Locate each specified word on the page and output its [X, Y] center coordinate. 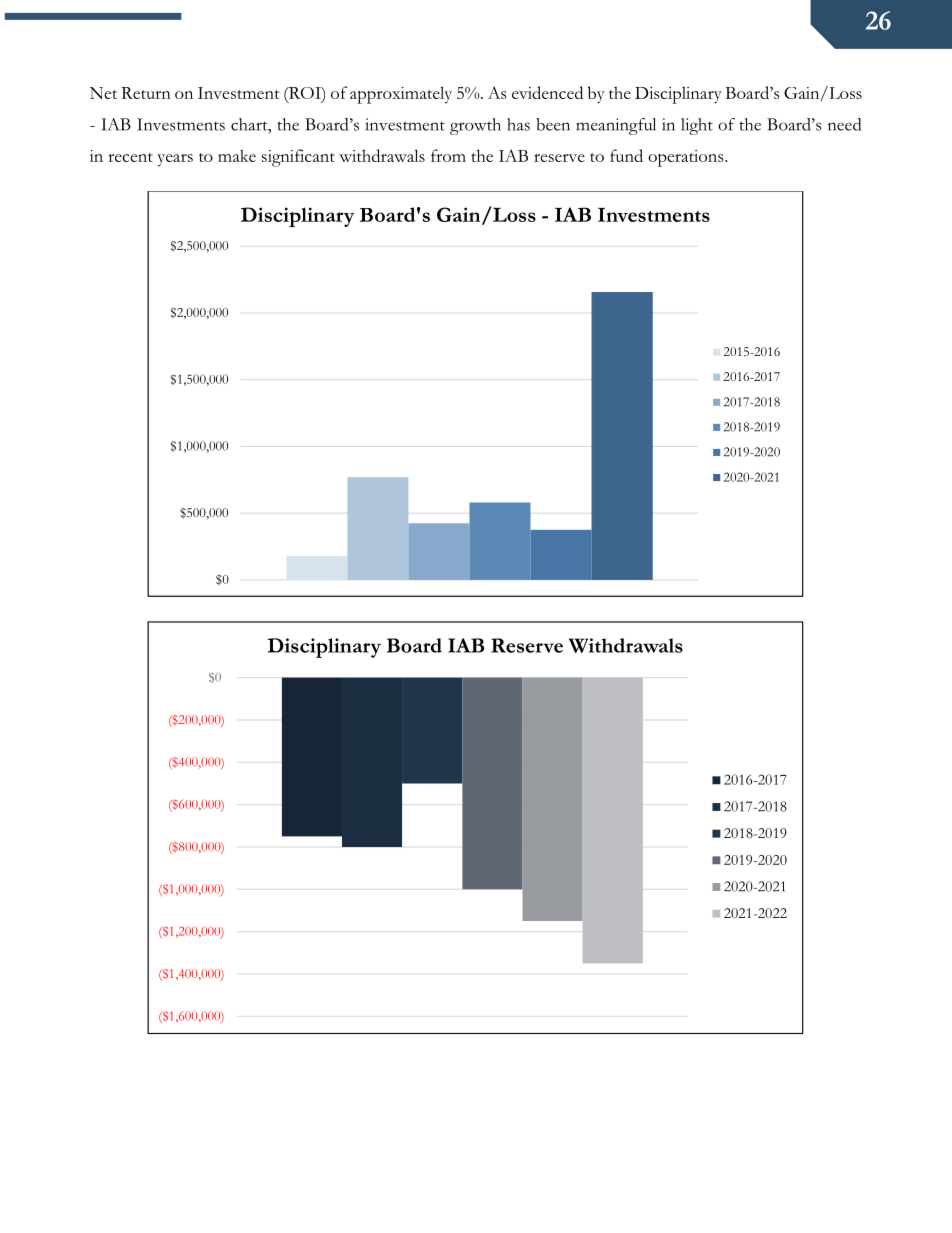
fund [626, 155]
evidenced [547, 92]
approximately [401, 95]
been [553, 124]
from [448, 155]
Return [146, 93]
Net [103, 93]
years [175, 160]
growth [475, 126]
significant [298, 158]
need [844, 124]
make [237, 155]
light [697, 126]
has [518, 124]
